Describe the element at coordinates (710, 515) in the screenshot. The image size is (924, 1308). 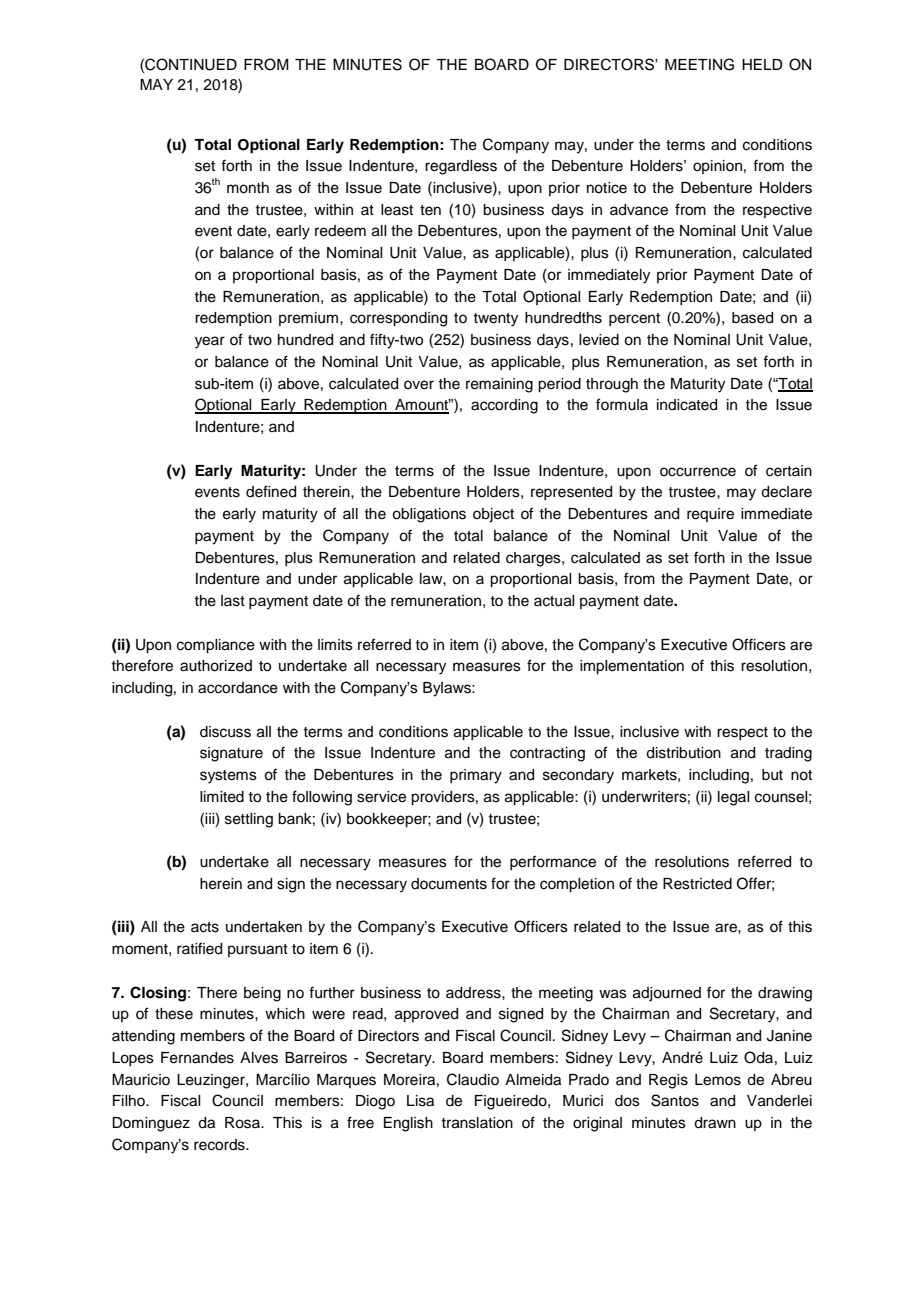
I see `require` at that location.
